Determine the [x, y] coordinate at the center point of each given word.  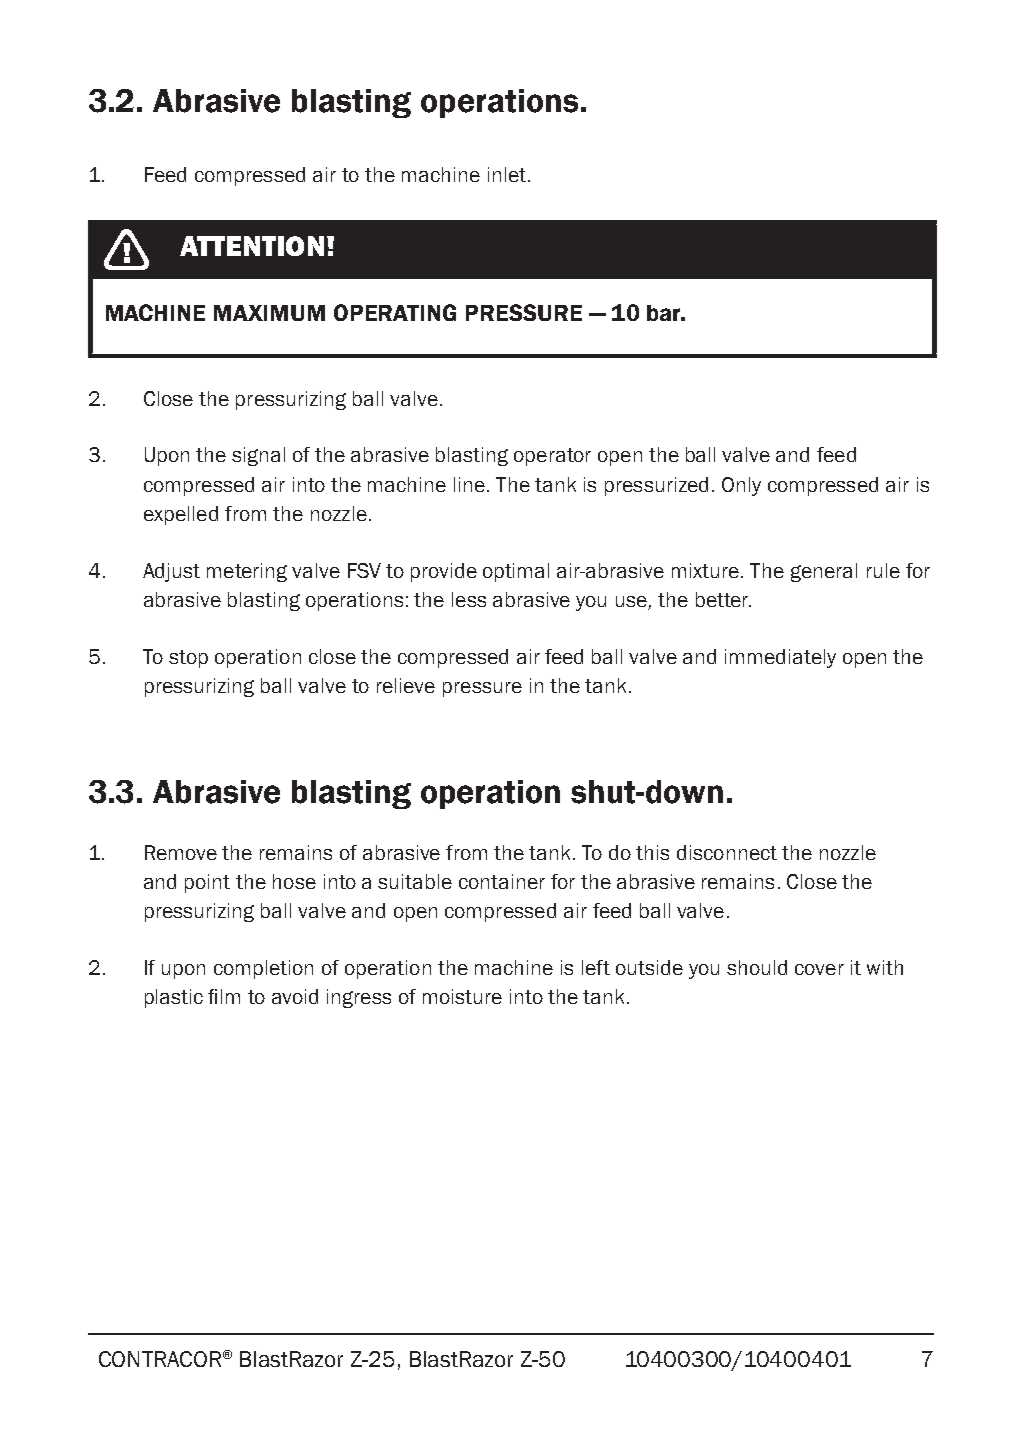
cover [819, 969]
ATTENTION [252, 246]
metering [247, 572]
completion [263, 969]
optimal [516, 572]
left [596, 967]
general [824, 572]
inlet [507, 174]
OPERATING [395, 312]
